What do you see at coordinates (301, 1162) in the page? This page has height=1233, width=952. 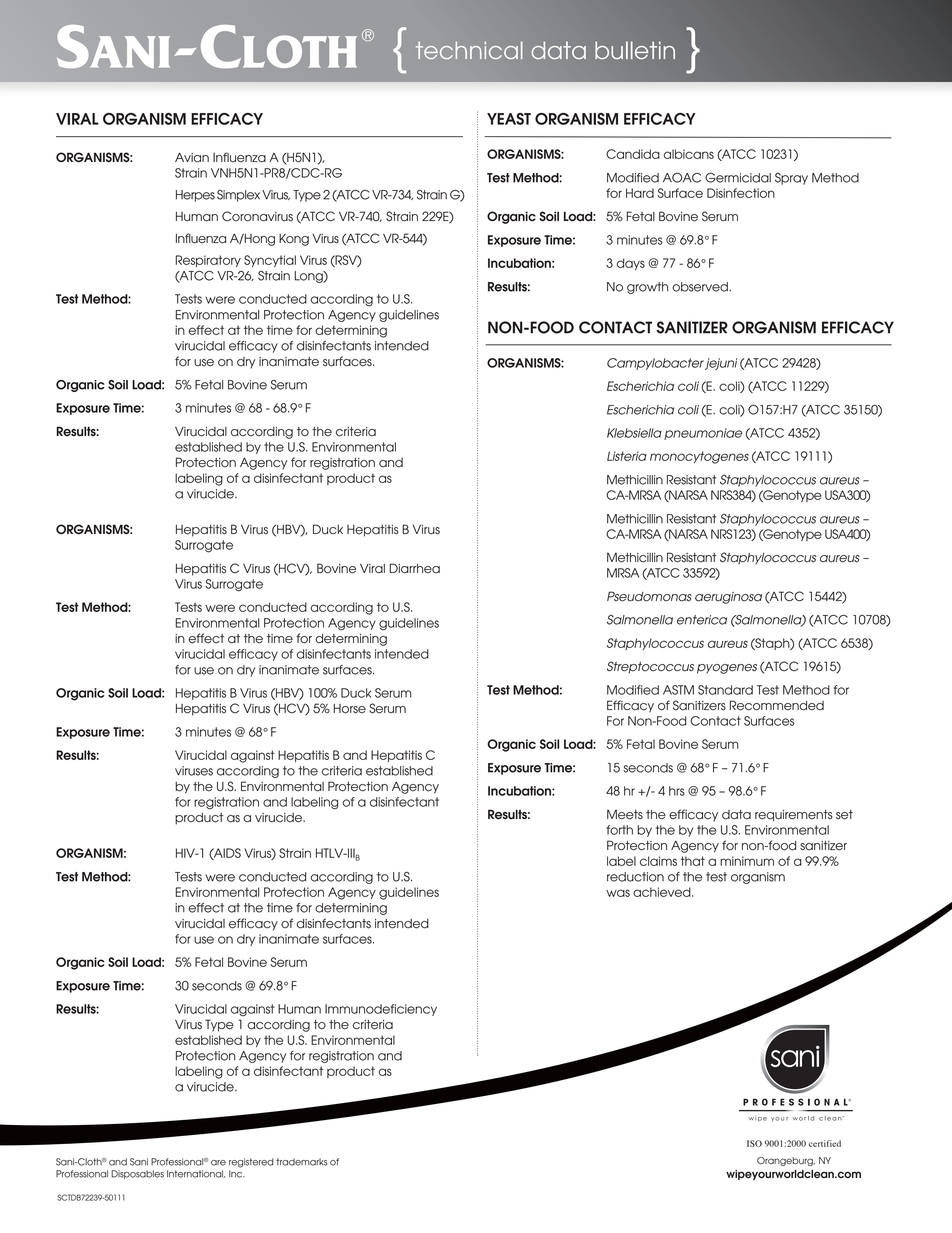 I see `trademarks` at bounding box center [301, 1162].
